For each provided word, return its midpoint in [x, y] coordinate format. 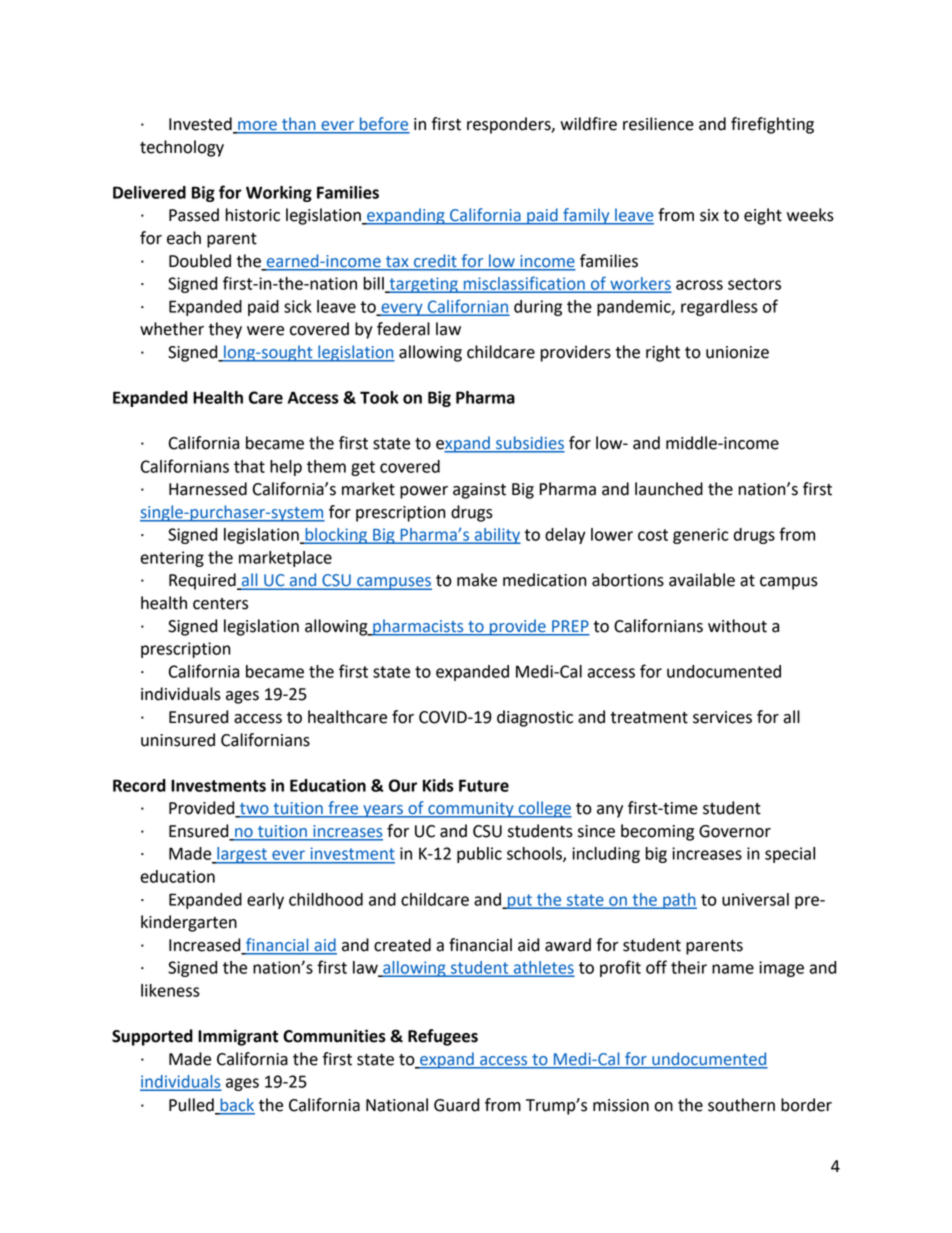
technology [182, 148]
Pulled [191, 1105]
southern [741, 1105]
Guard [456, 1105]
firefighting [772, 125]
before [384, 125]
